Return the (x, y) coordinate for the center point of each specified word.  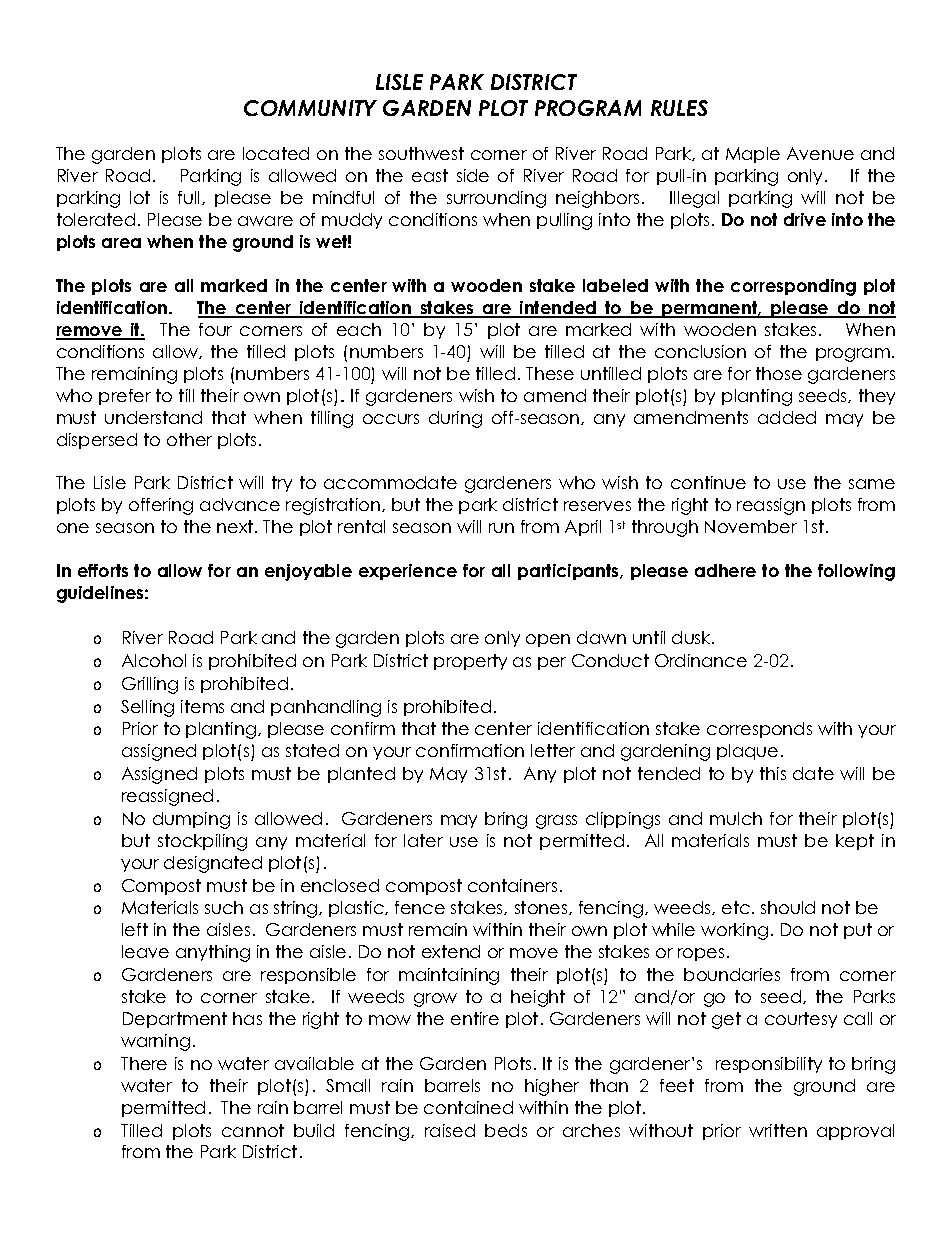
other (189, 439)
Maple (753, 155)
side (473, 175)
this (773, 773)
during (455, 419)
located (276, 153)
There (144, 1063)
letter (553, 750)
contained (468, 1107)
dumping (191, 820)
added (787, 417)
